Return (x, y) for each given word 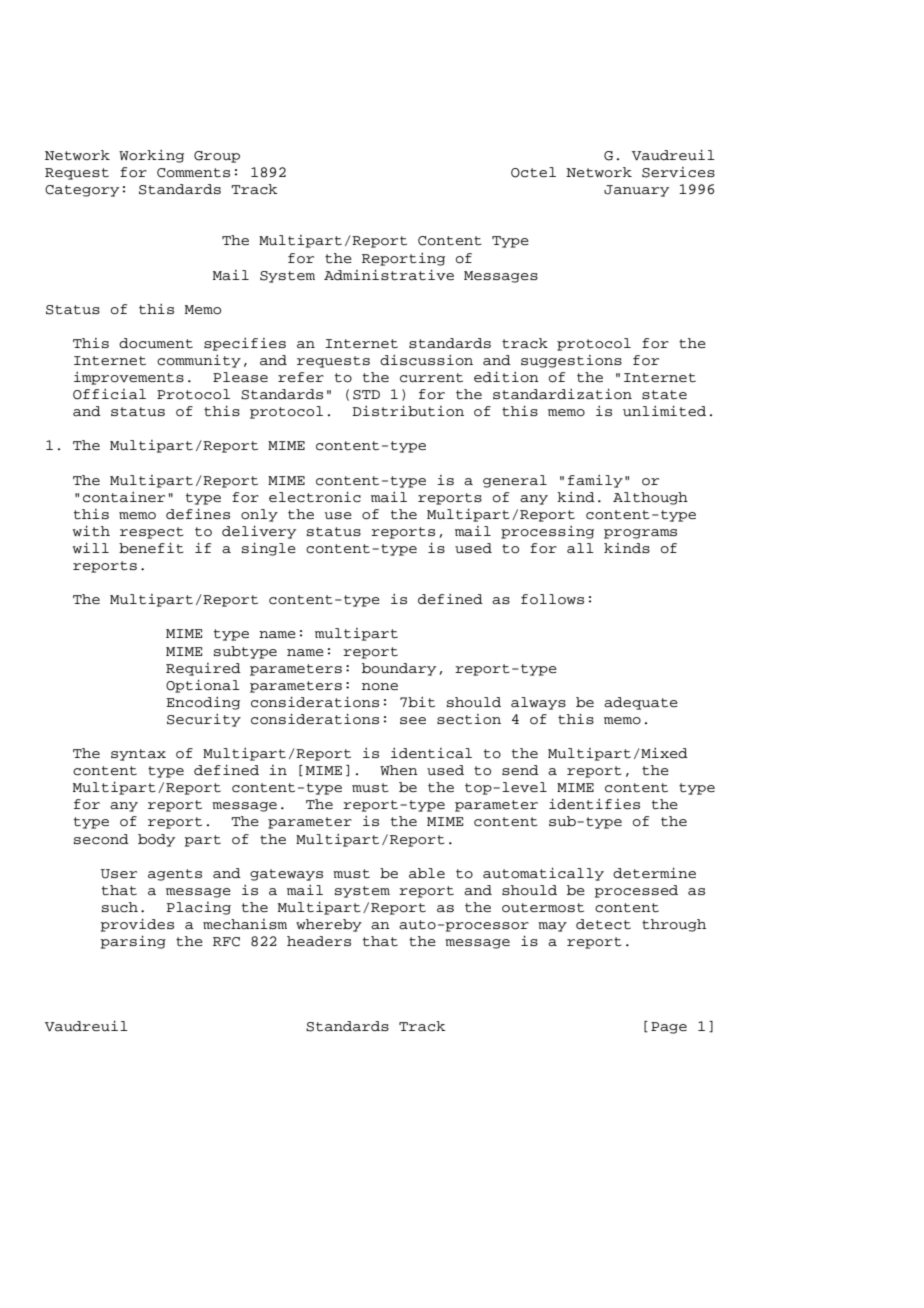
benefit (151, 548)
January (636, 191)
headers (319, 941)
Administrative (389, 275)
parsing (133, 942)
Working (151, 156)
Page (669, 1028)
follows (552, 599)
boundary (399, 669)
